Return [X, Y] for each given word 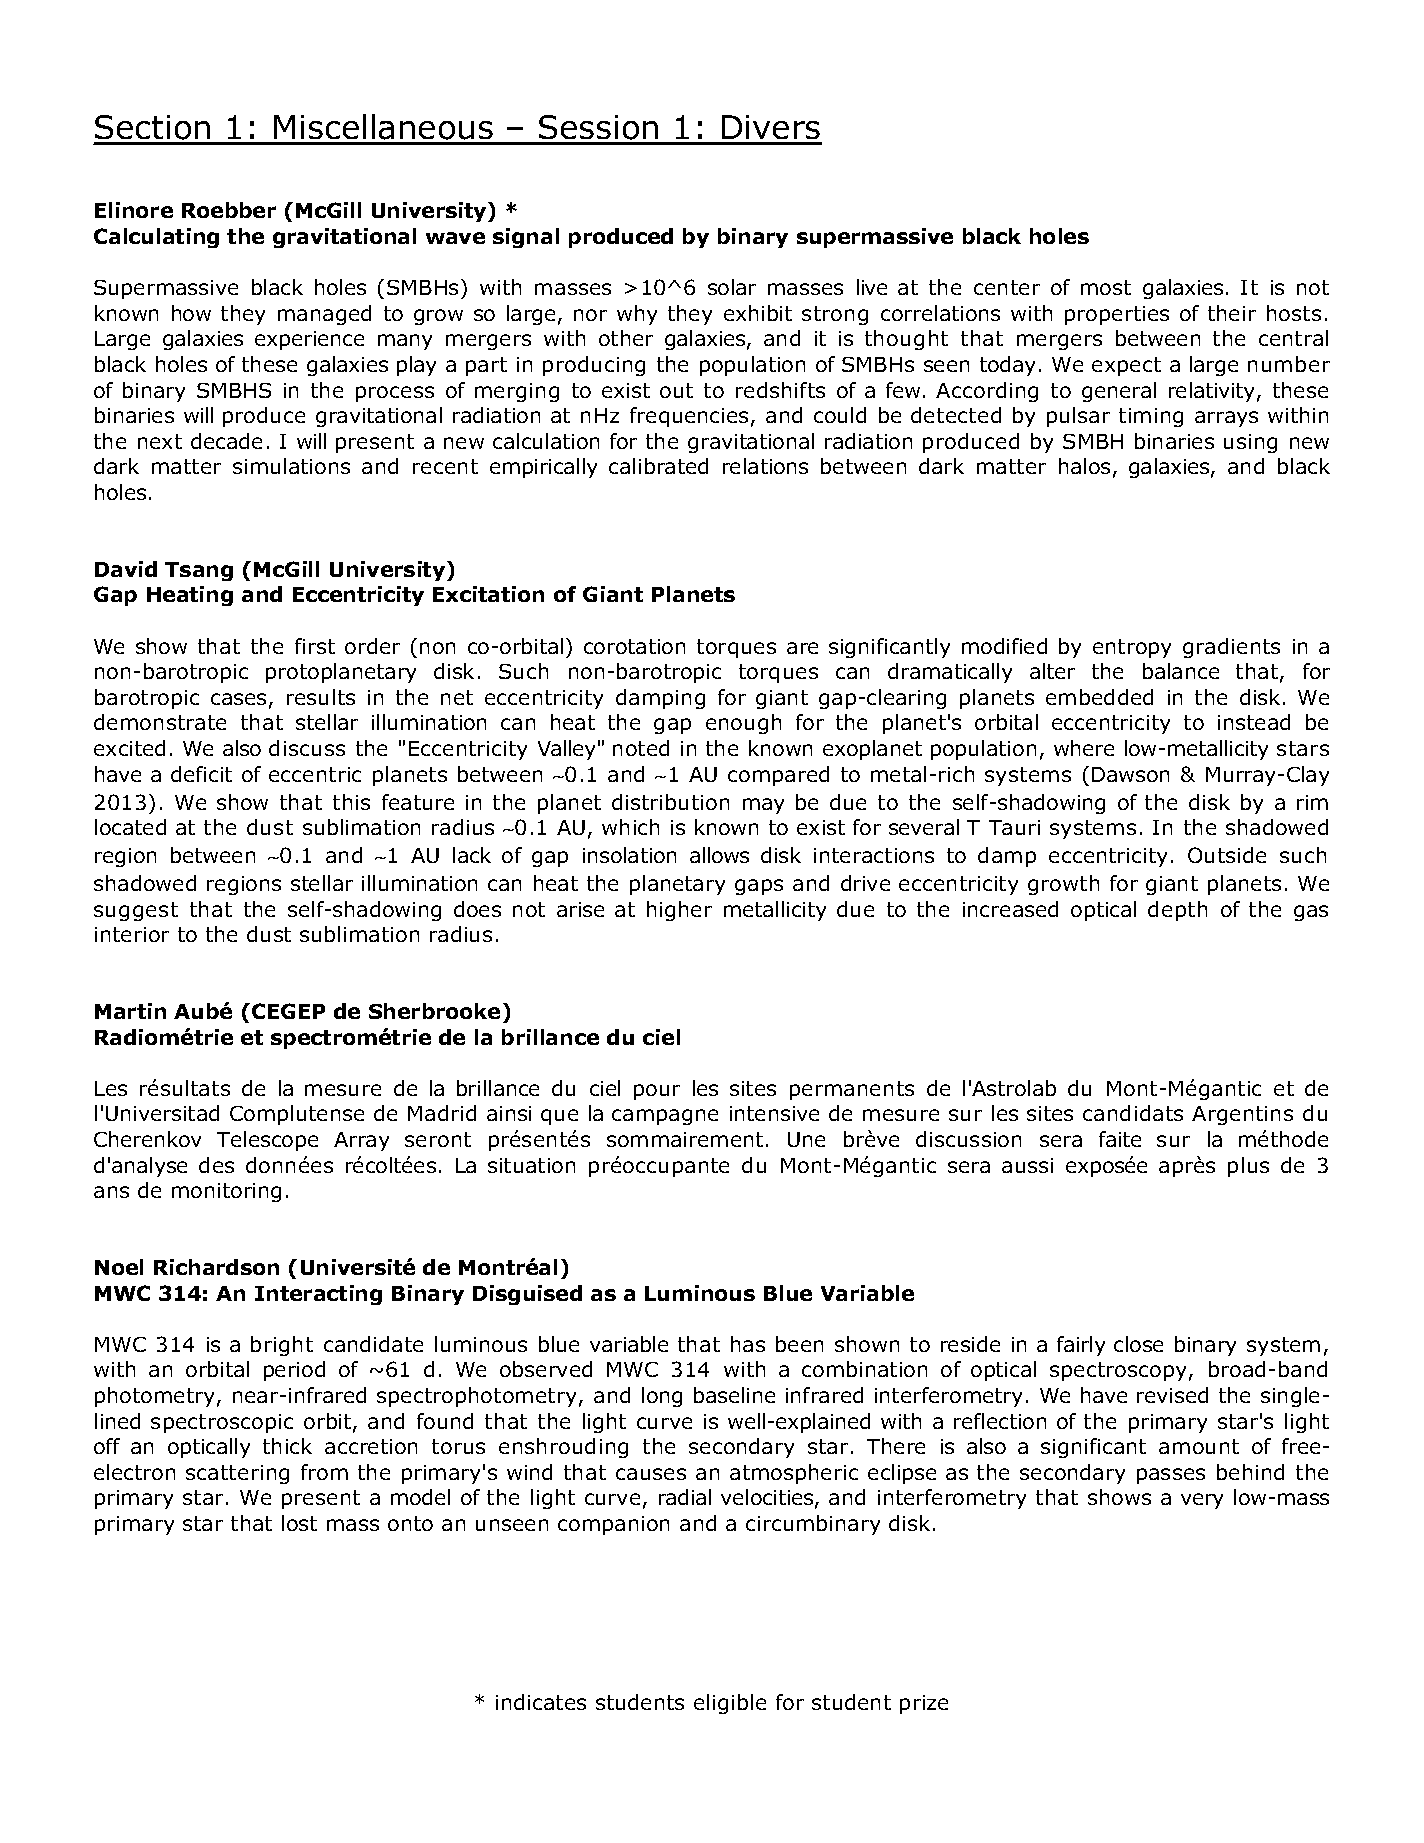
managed [324, 315]
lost [299, 1523]
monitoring [226, 1192]
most [1106, 287]
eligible [730, 1704]
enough [743, 724]
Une [806, 1139]
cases [238, 699]
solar [732, 287]
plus [1248, 1167]
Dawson [1130, 774]
